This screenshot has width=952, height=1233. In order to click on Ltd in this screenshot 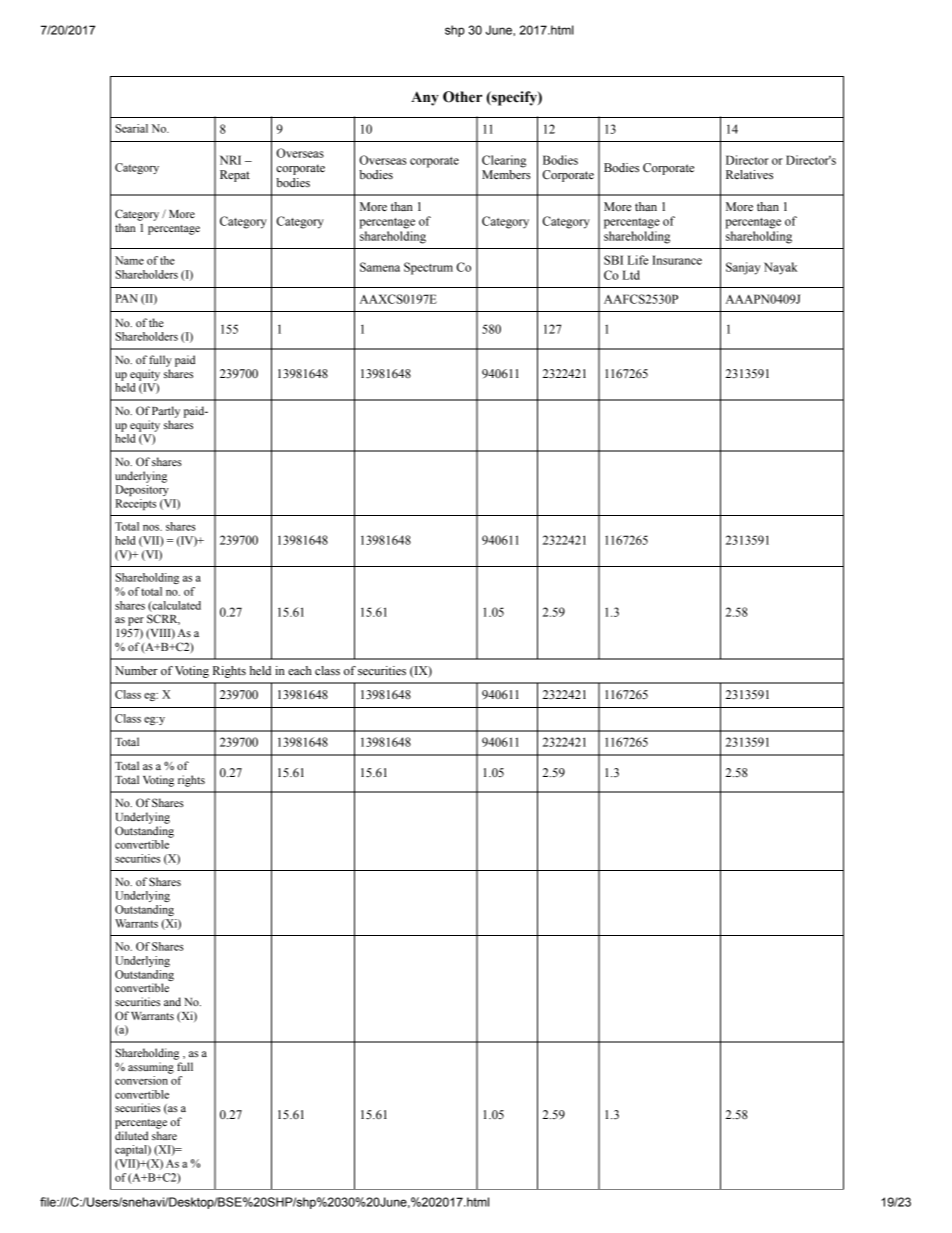, I will do `click(631, 275)`.
